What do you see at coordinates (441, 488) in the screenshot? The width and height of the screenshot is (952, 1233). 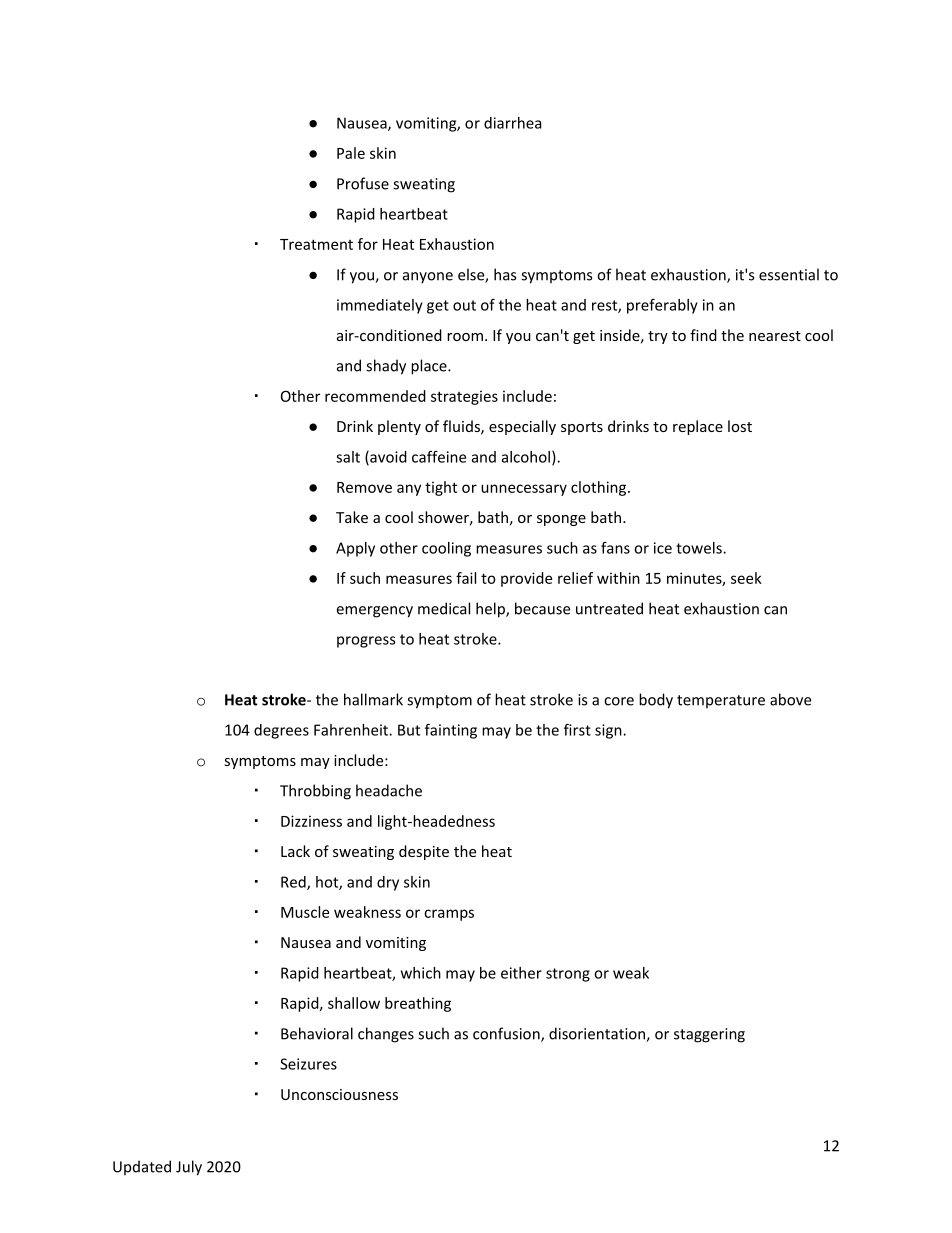 I see `tight` at bounding box center [441, 488].
